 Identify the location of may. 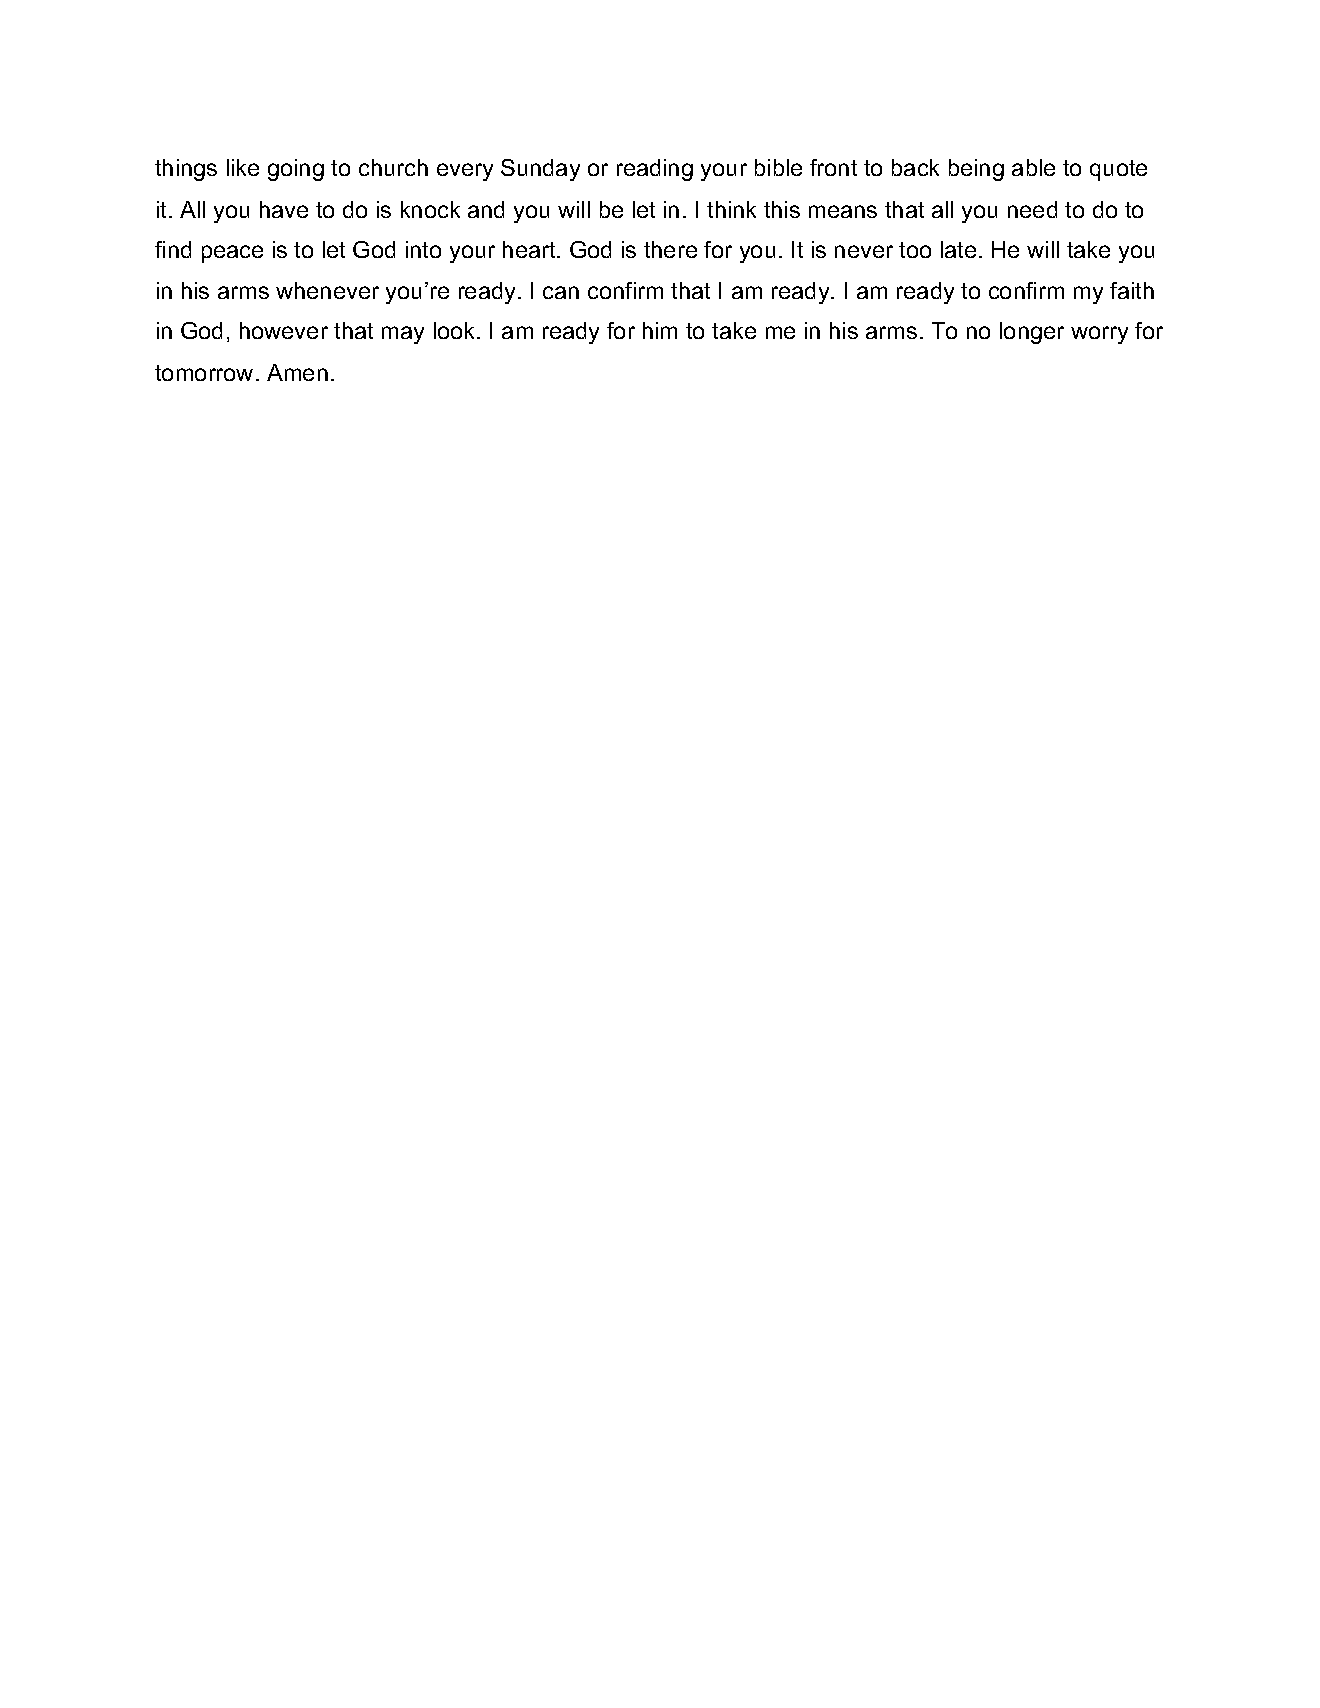
(403, 335).
